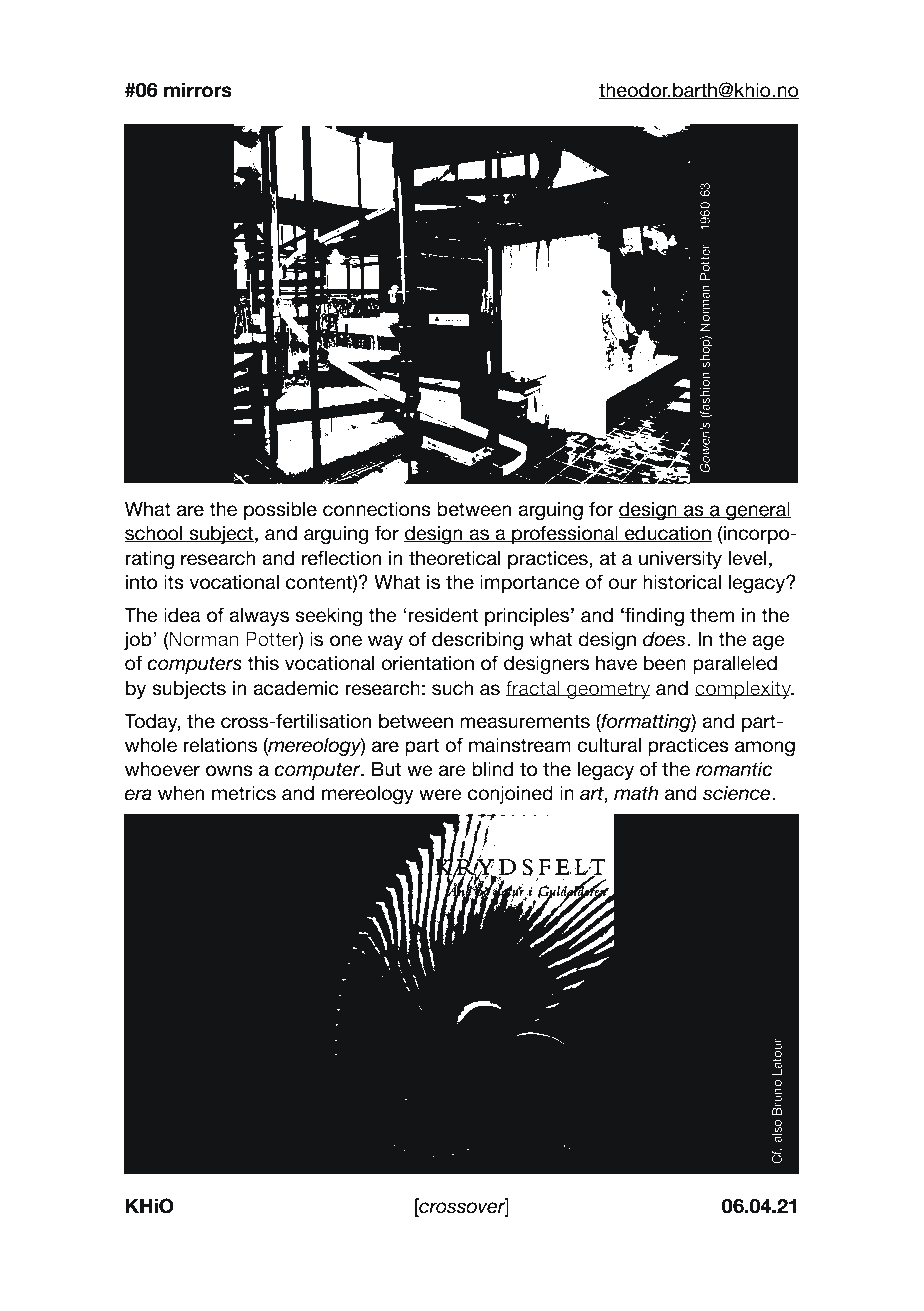 The image size is (924, 1311). Describe the element at coordinates (712, 615) in the screenshot. I see `them` at that location.
